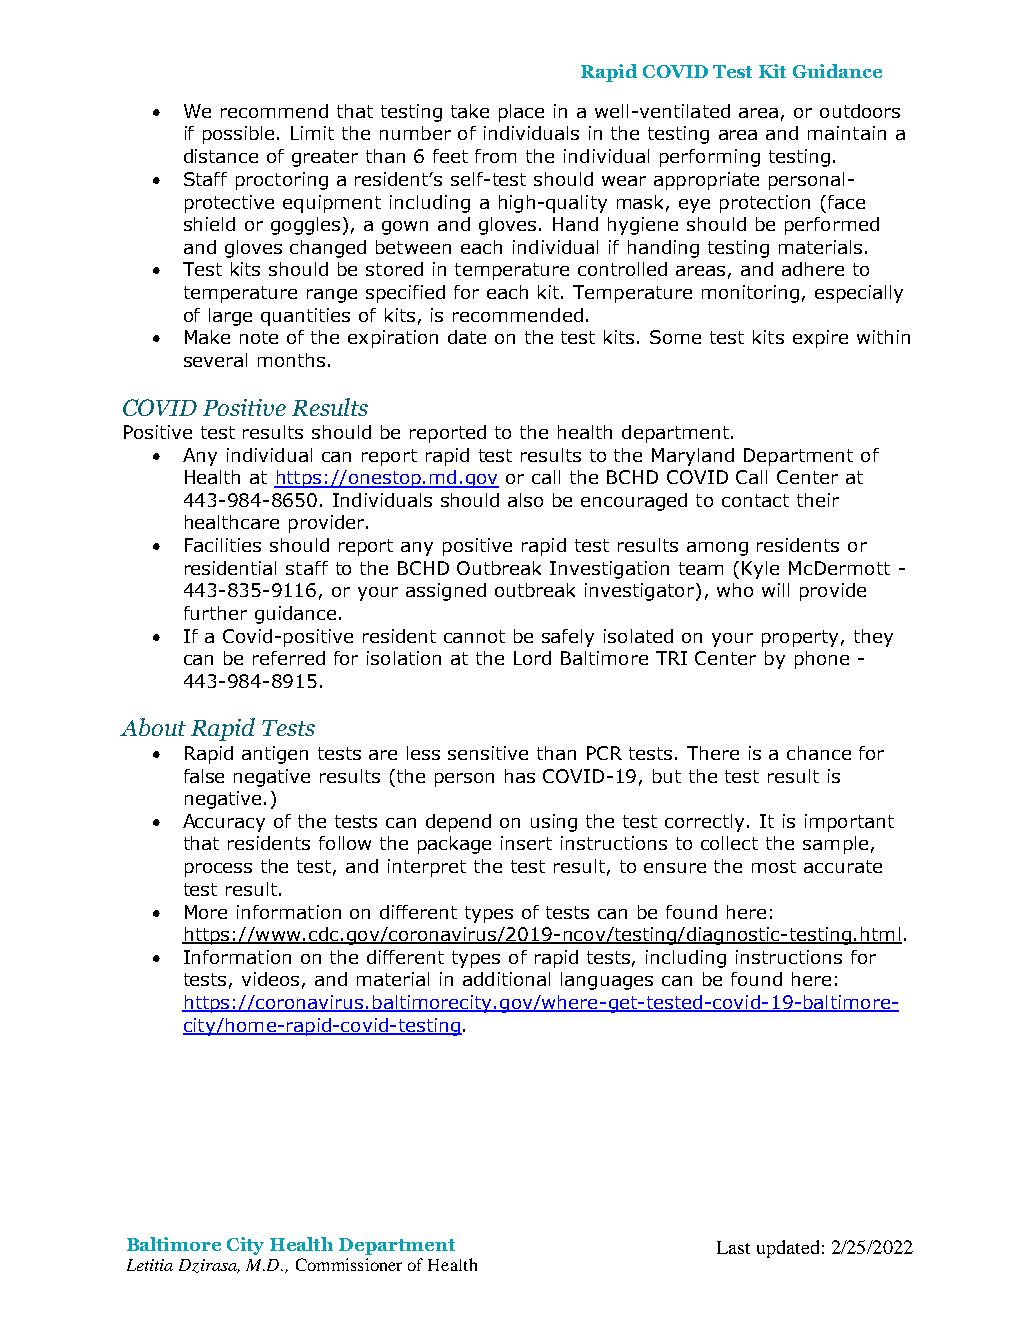 The height and width of the image is (1340, 1035). What do you see at coordinates (349, 1264) in the image?
I see `Commissioner` at bounding box center [349, 1264].
